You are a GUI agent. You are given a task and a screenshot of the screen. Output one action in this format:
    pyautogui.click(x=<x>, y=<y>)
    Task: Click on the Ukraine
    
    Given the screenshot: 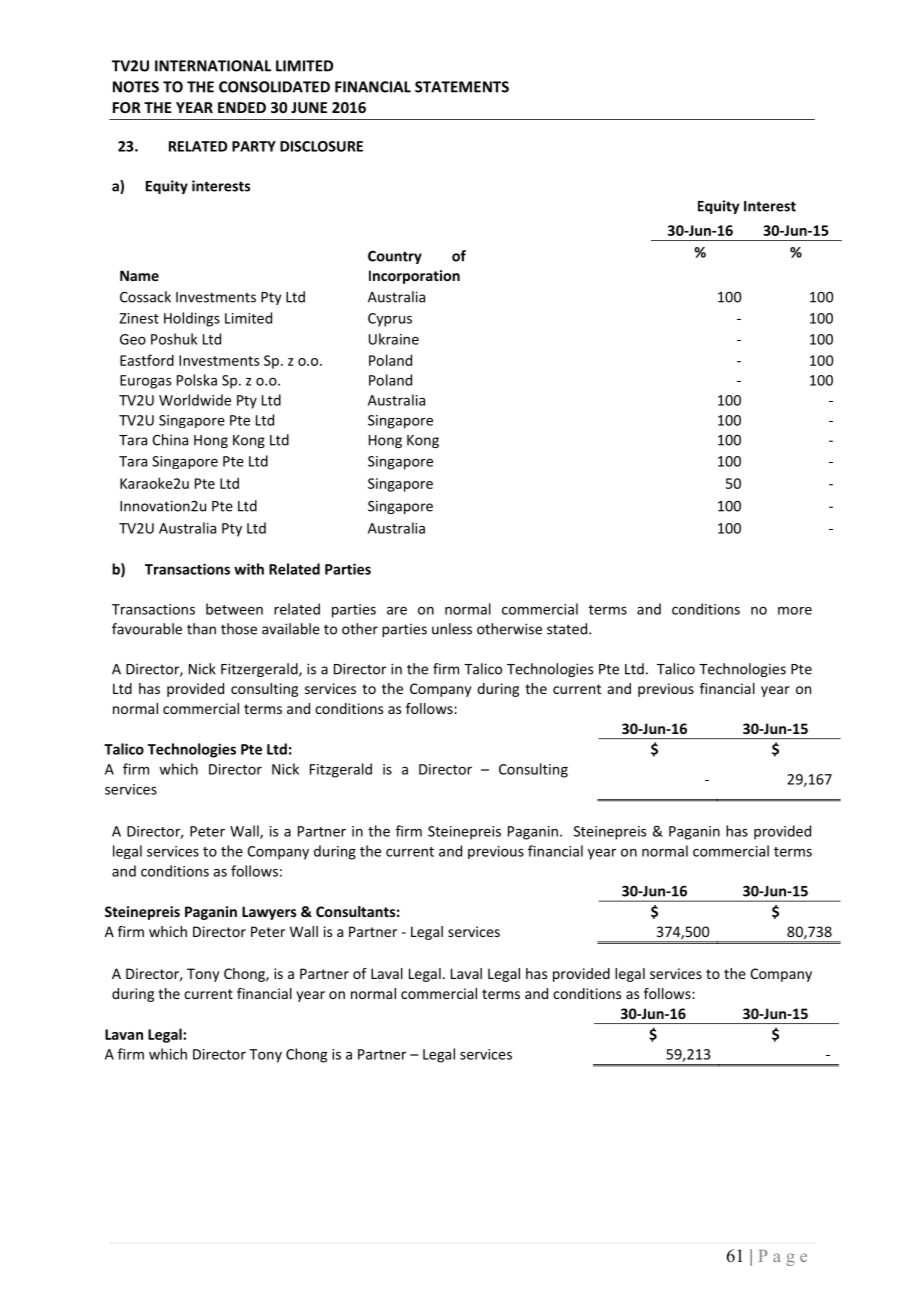 What is the action you would take?
    pyautogui.click(x=394, y=339)
